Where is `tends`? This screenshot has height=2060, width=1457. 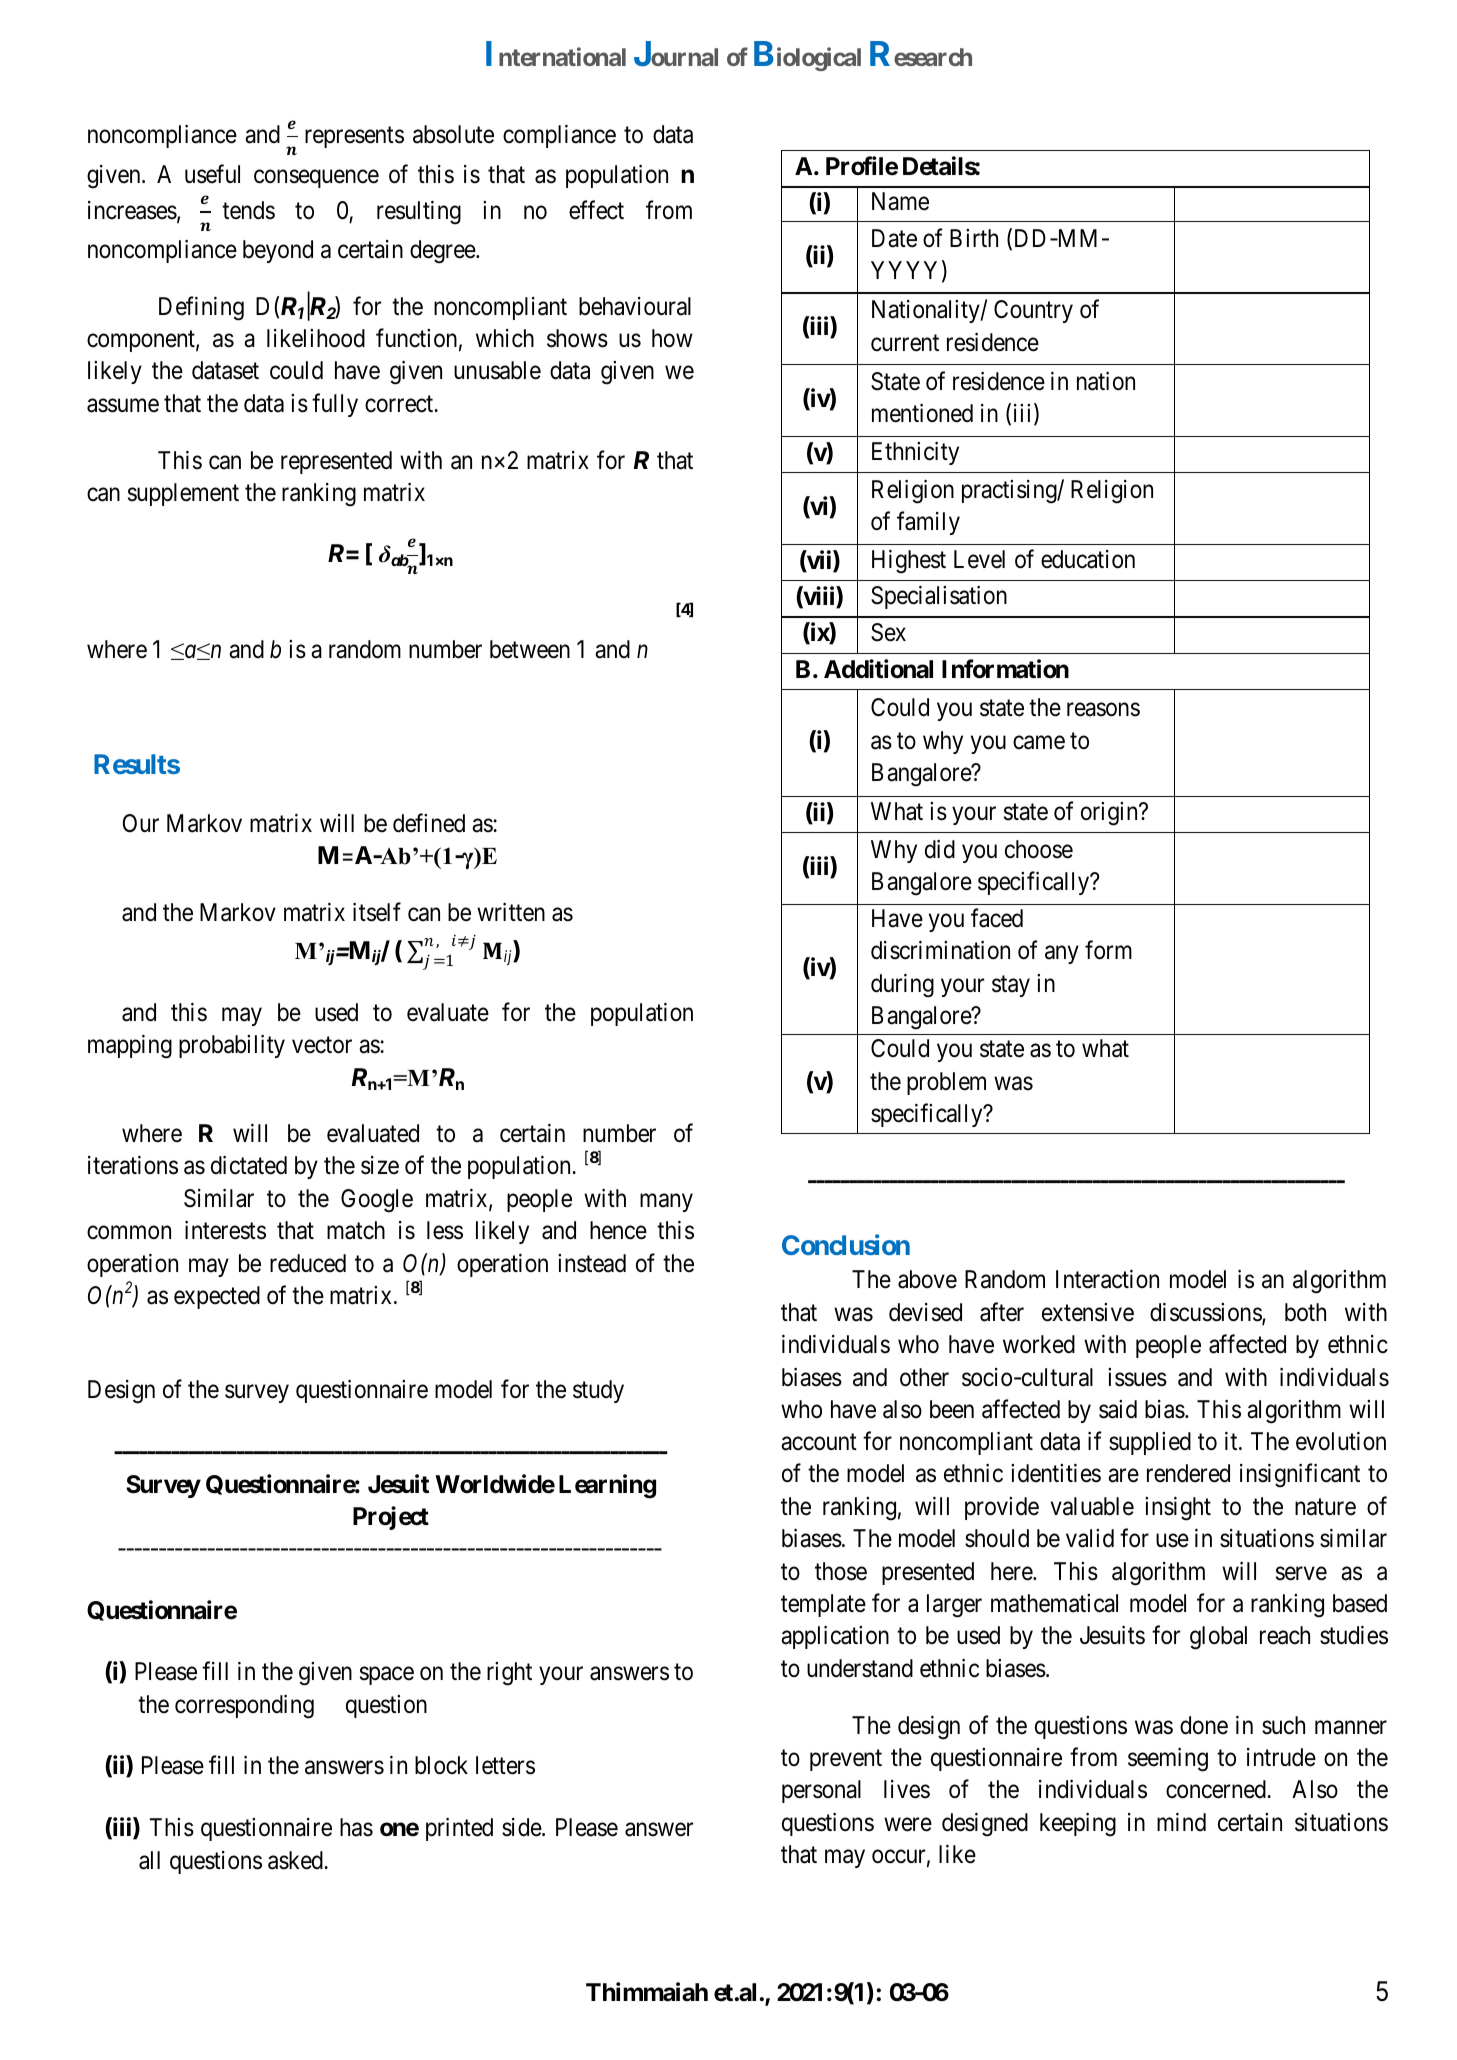
tends is located at coordinates (248, 210).
